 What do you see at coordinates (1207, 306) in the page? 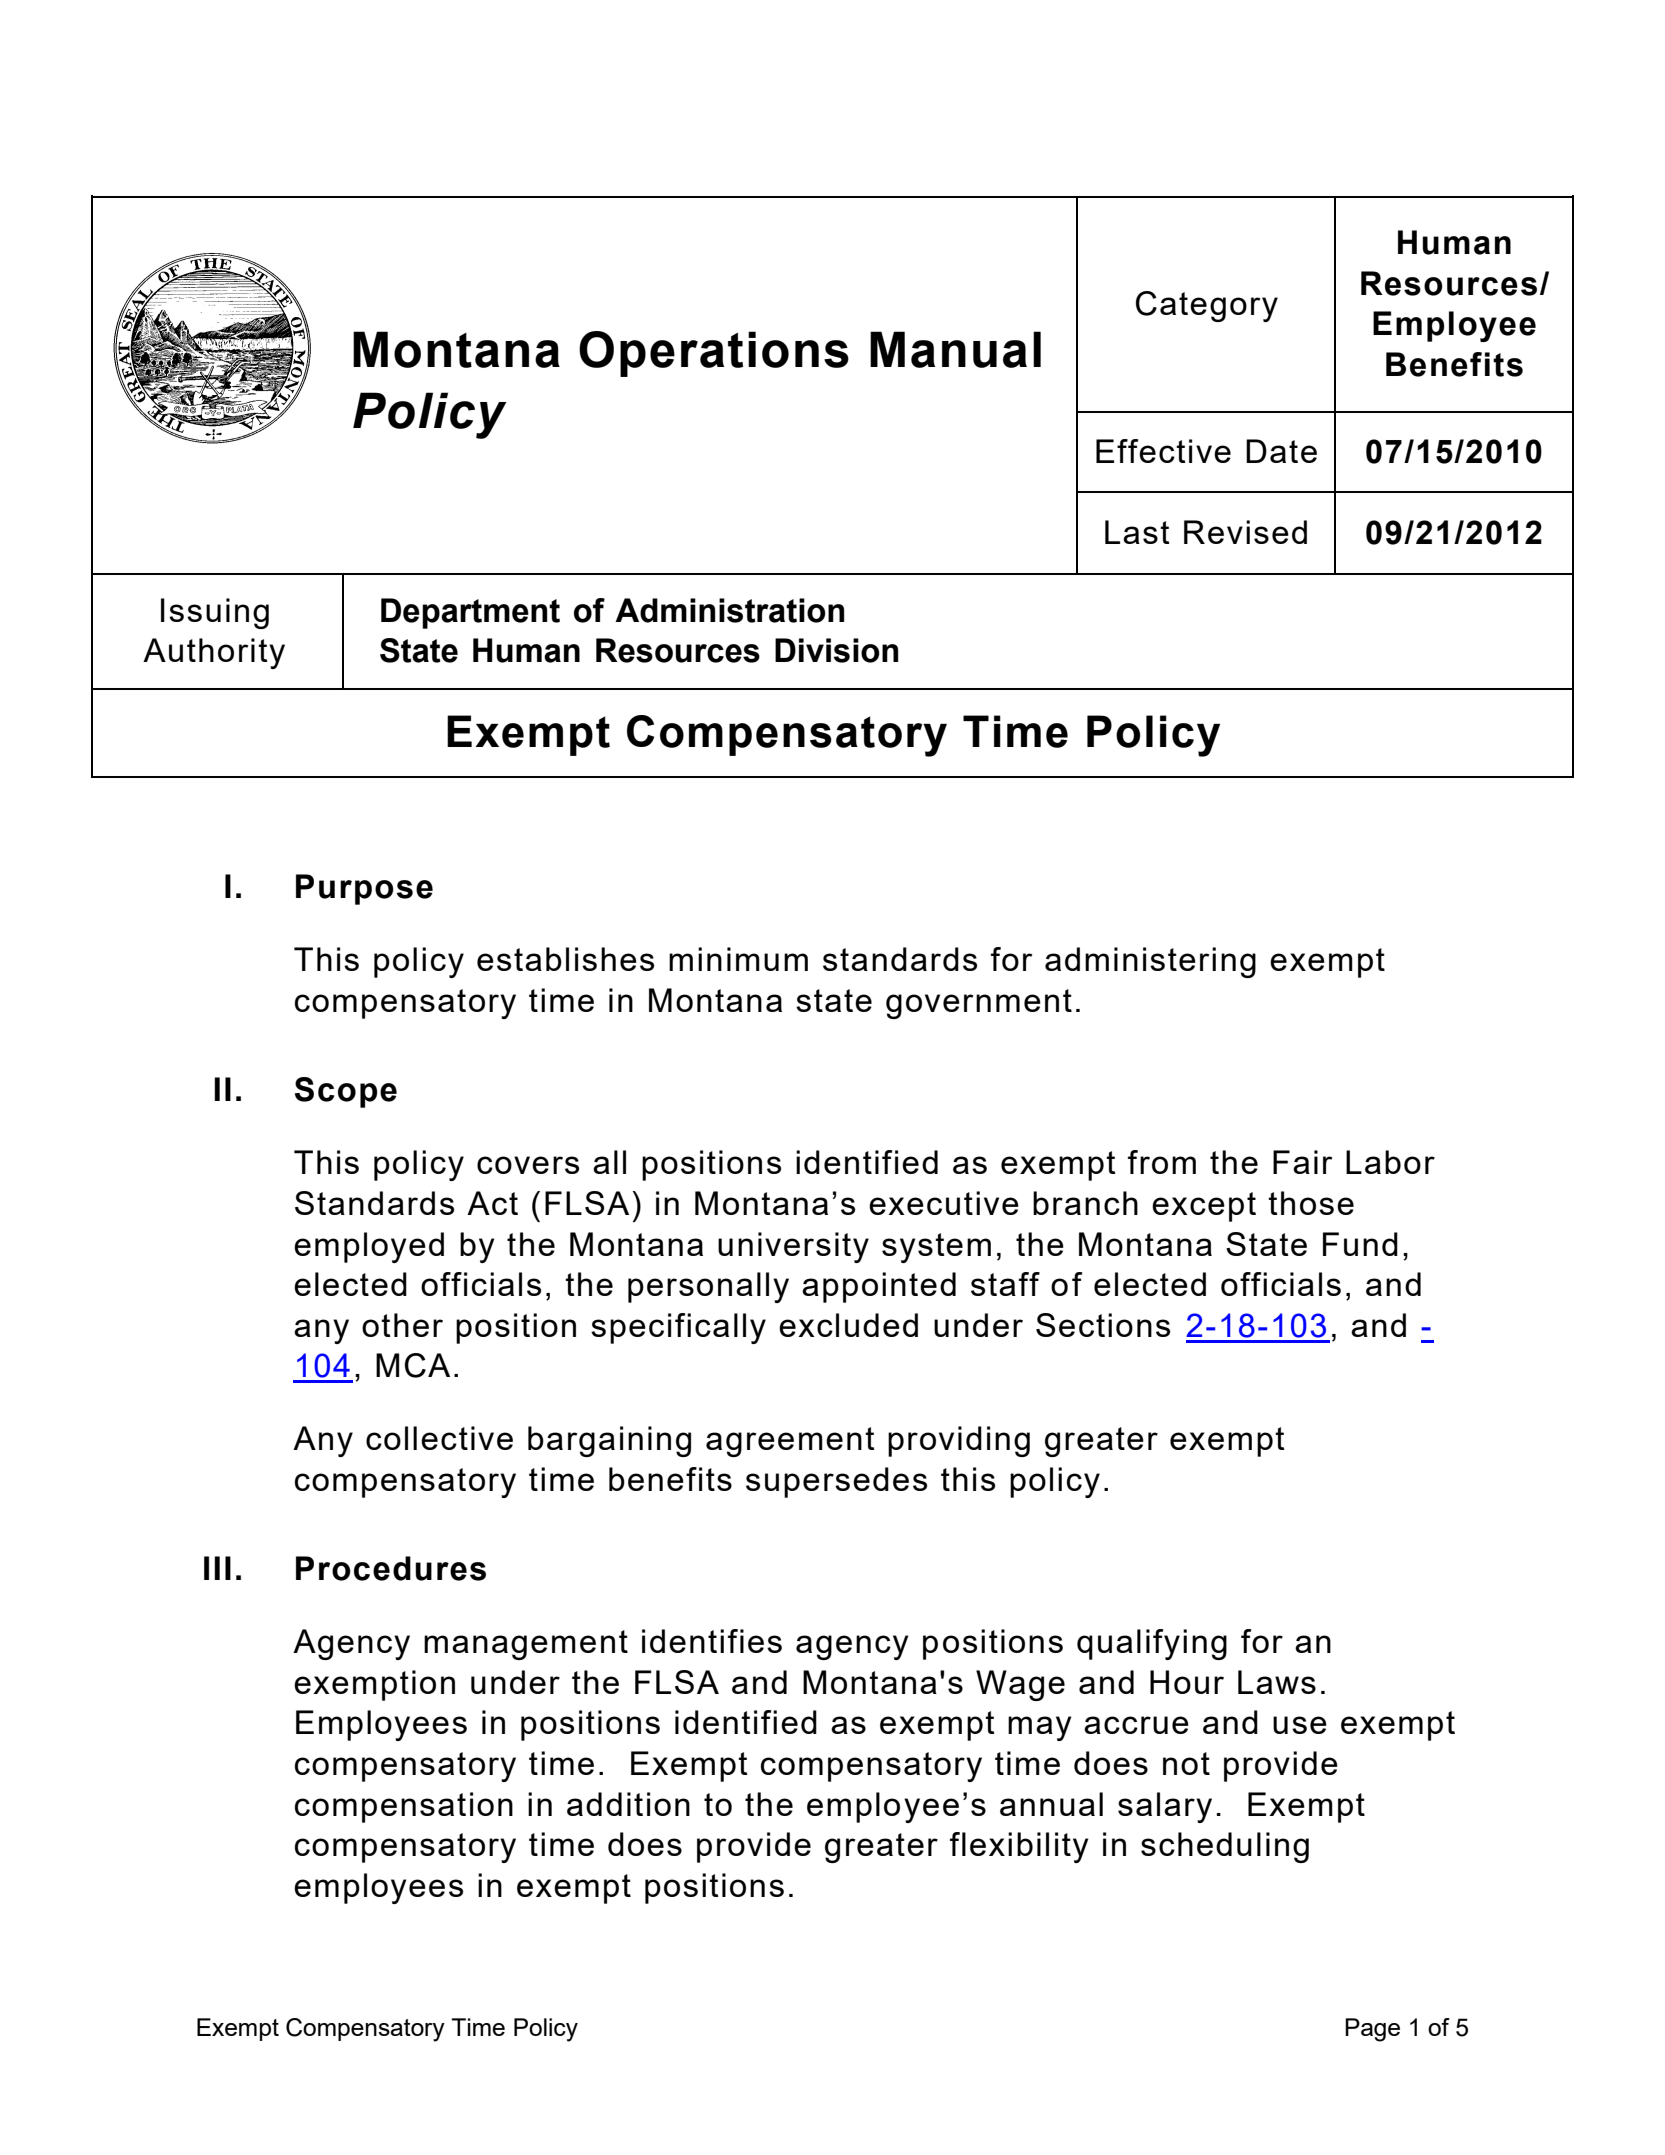
I see `Category` at bounding box center [1207, 306].
